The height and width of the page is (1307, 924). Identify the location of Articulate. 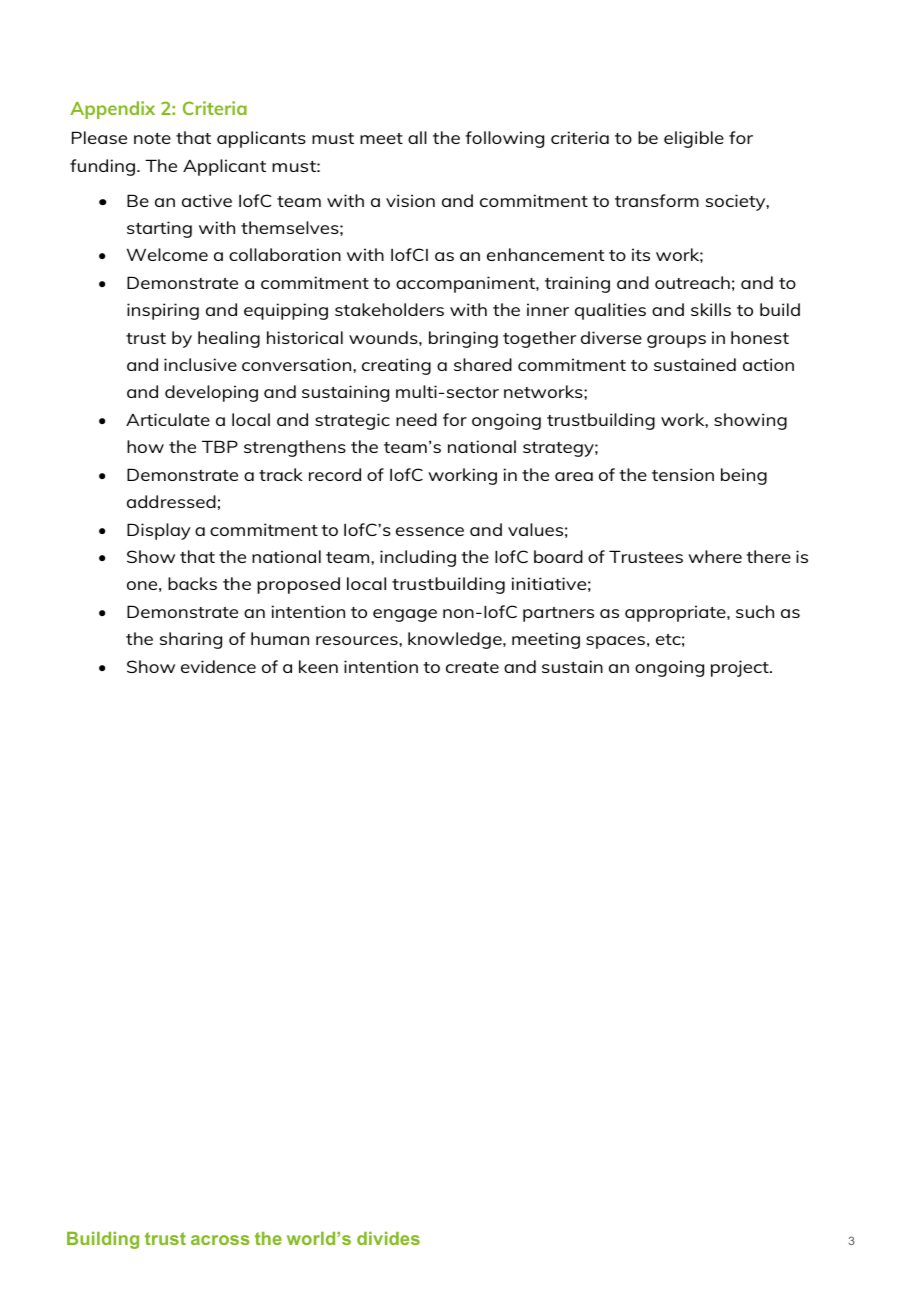
(168, 419).
